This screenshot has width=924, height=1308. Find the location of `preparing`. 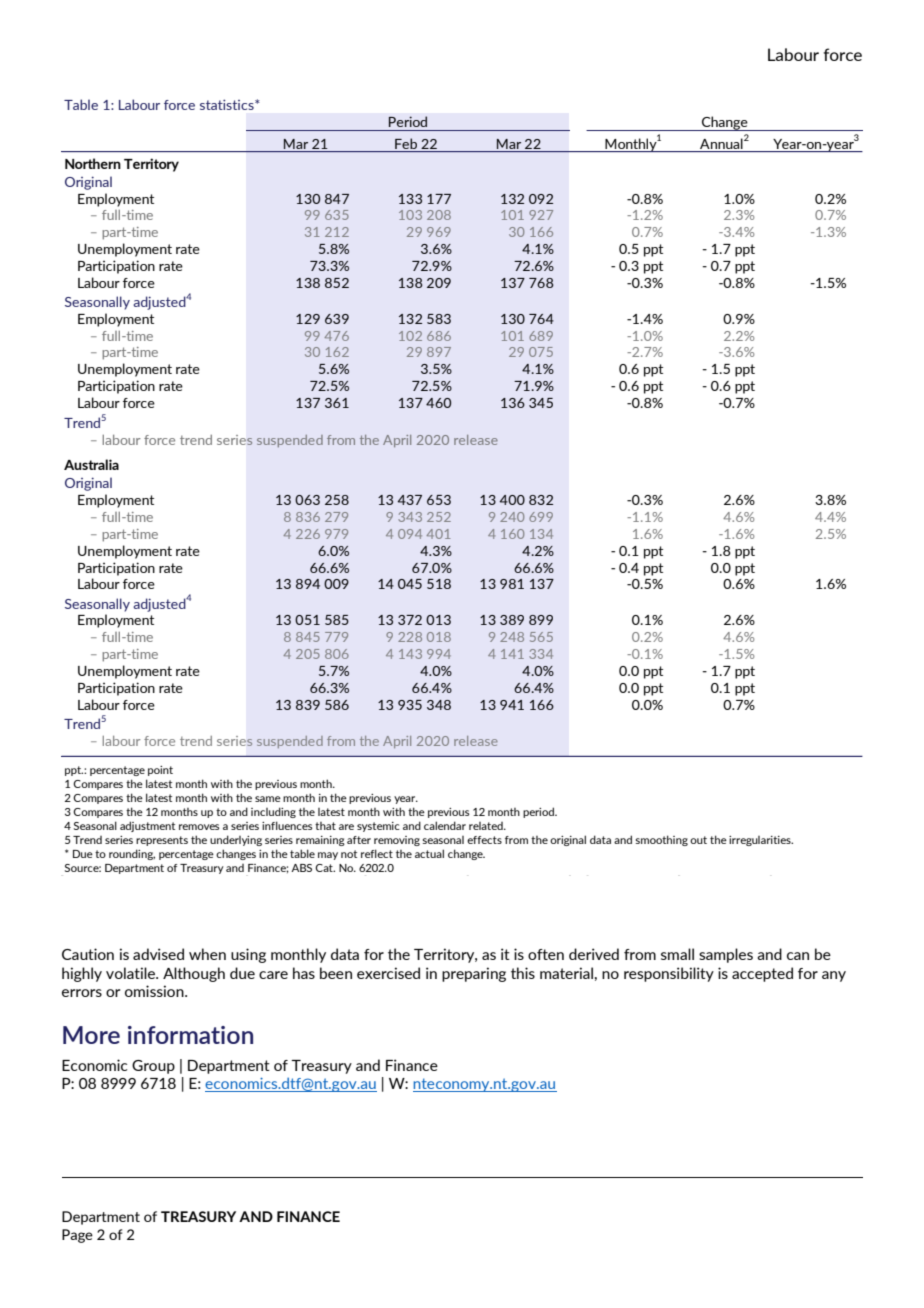

preparing is located at coordinates (474, 974).
